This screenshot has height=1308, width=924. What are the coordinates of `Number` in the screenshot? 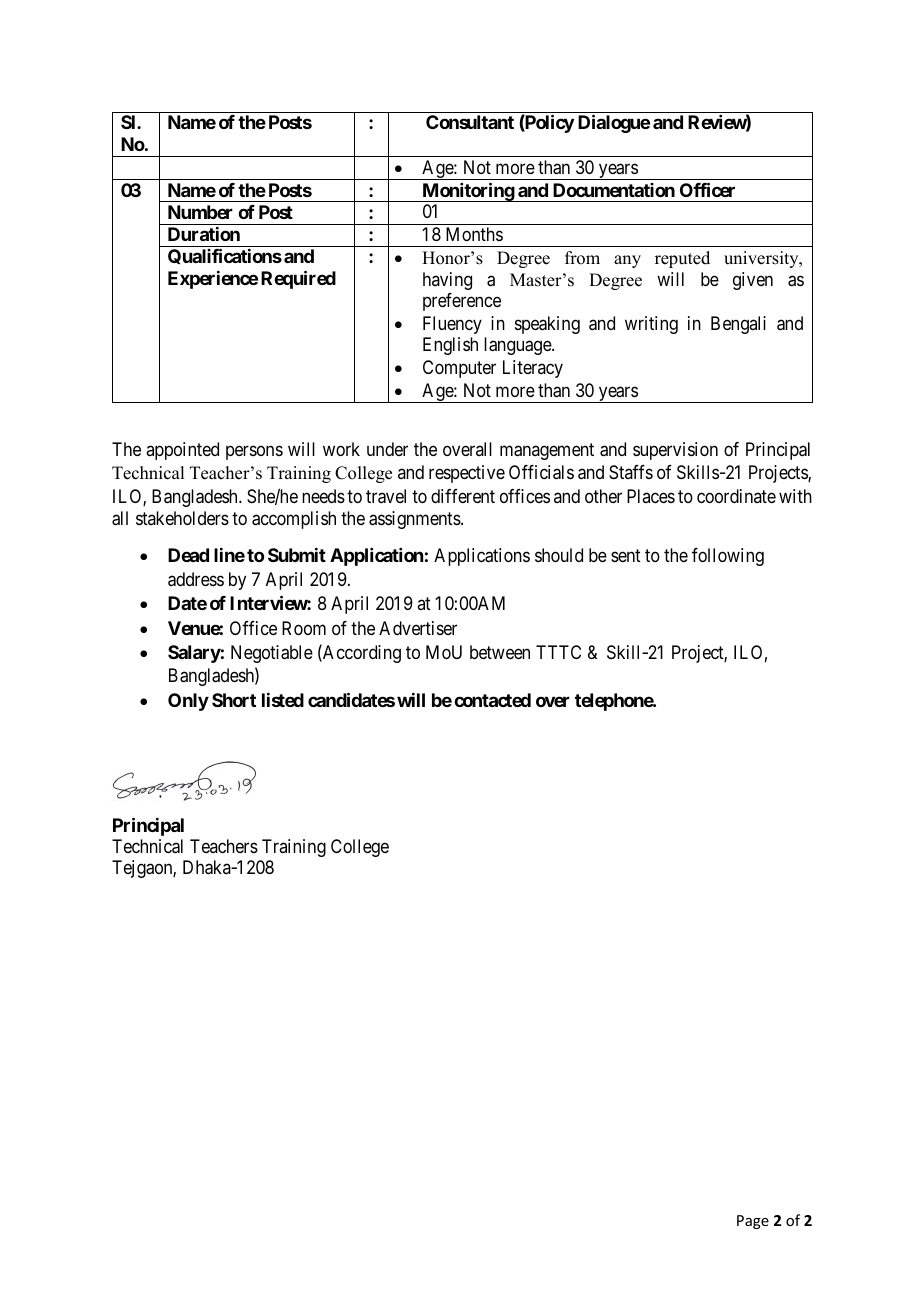 It's located at (200, 212).
